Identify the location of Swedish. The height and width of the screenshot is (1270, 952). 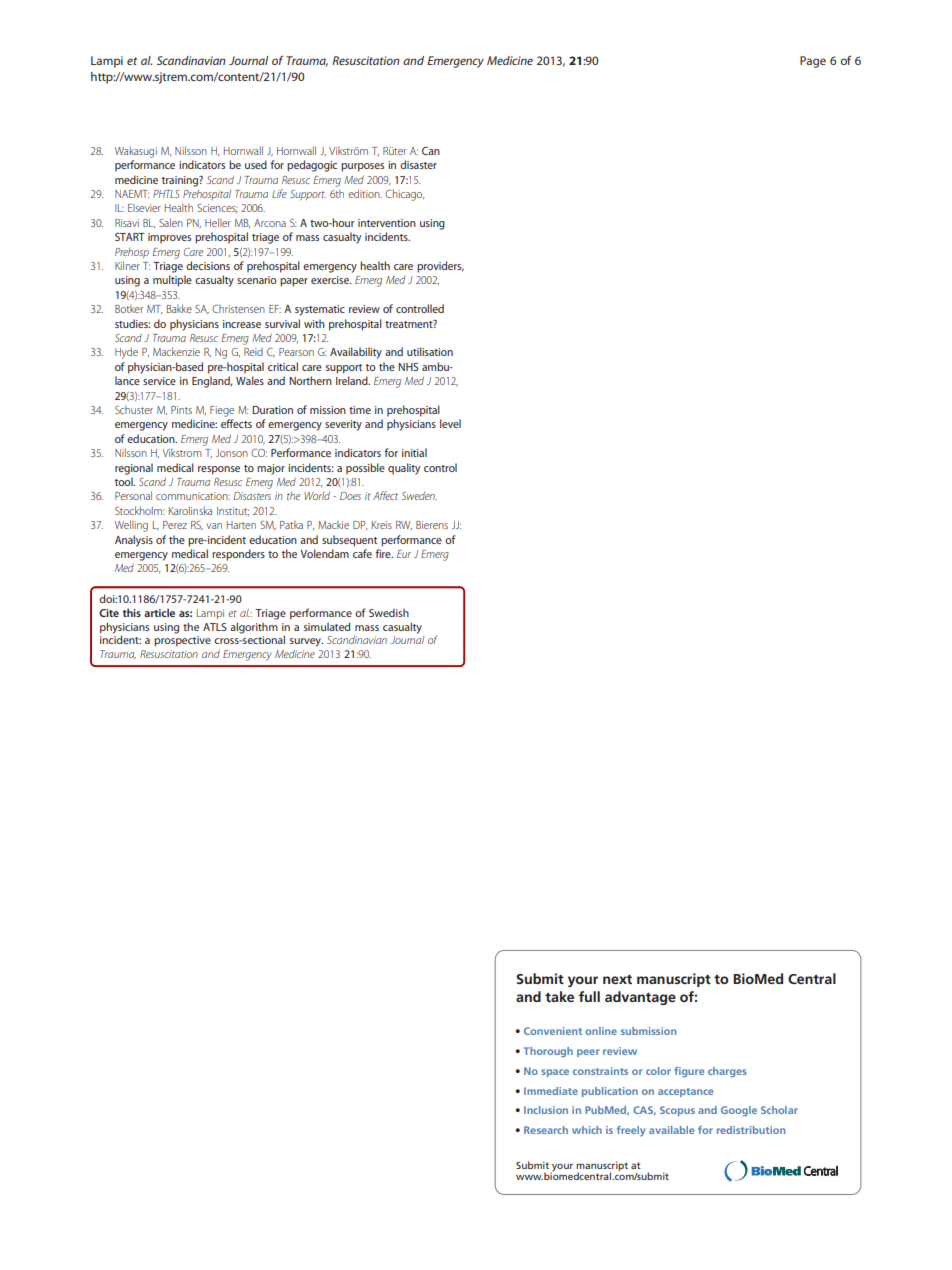
(389, 613).
